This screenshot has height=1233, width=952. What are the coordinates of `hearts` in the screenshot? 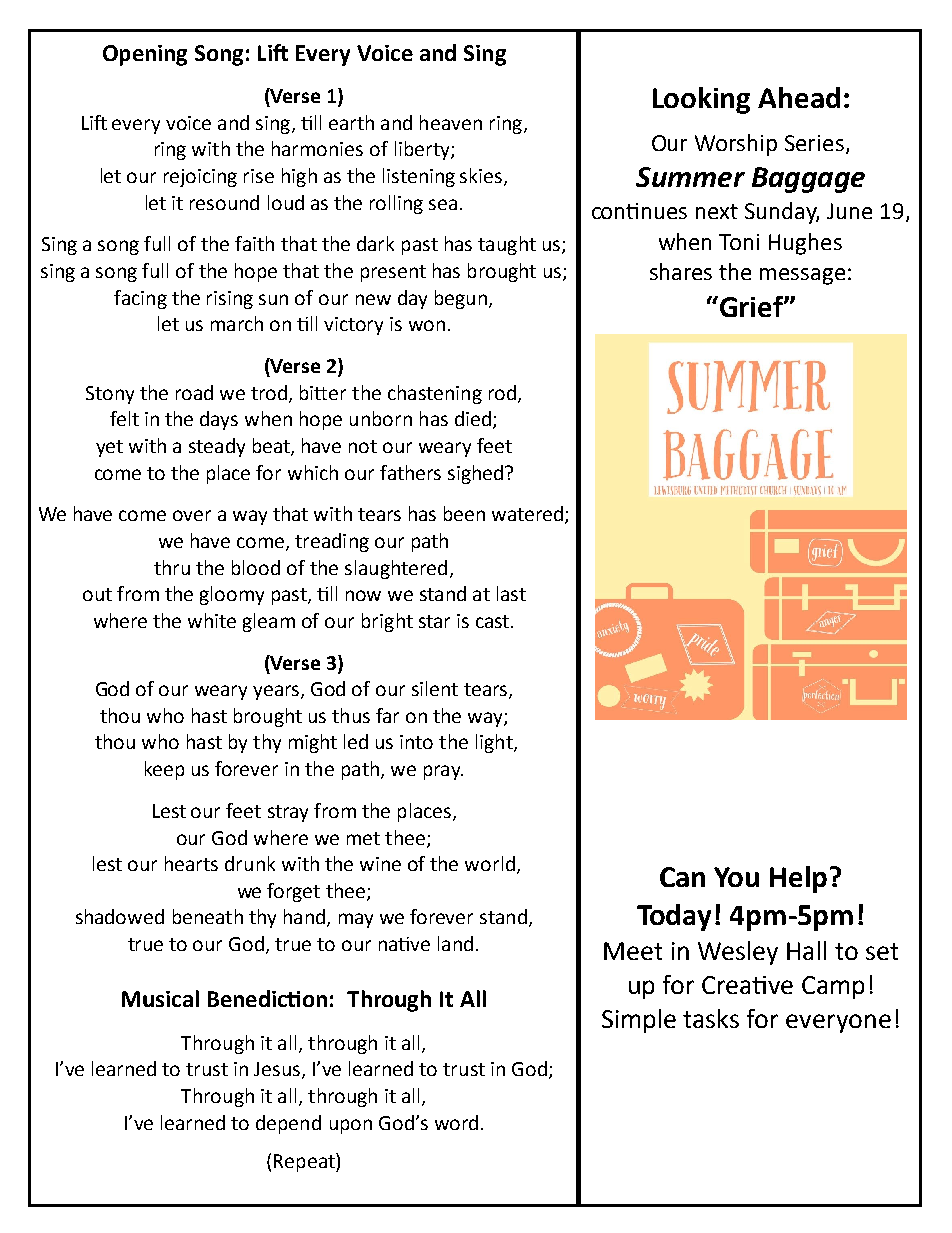 It's located at (191, 863).
